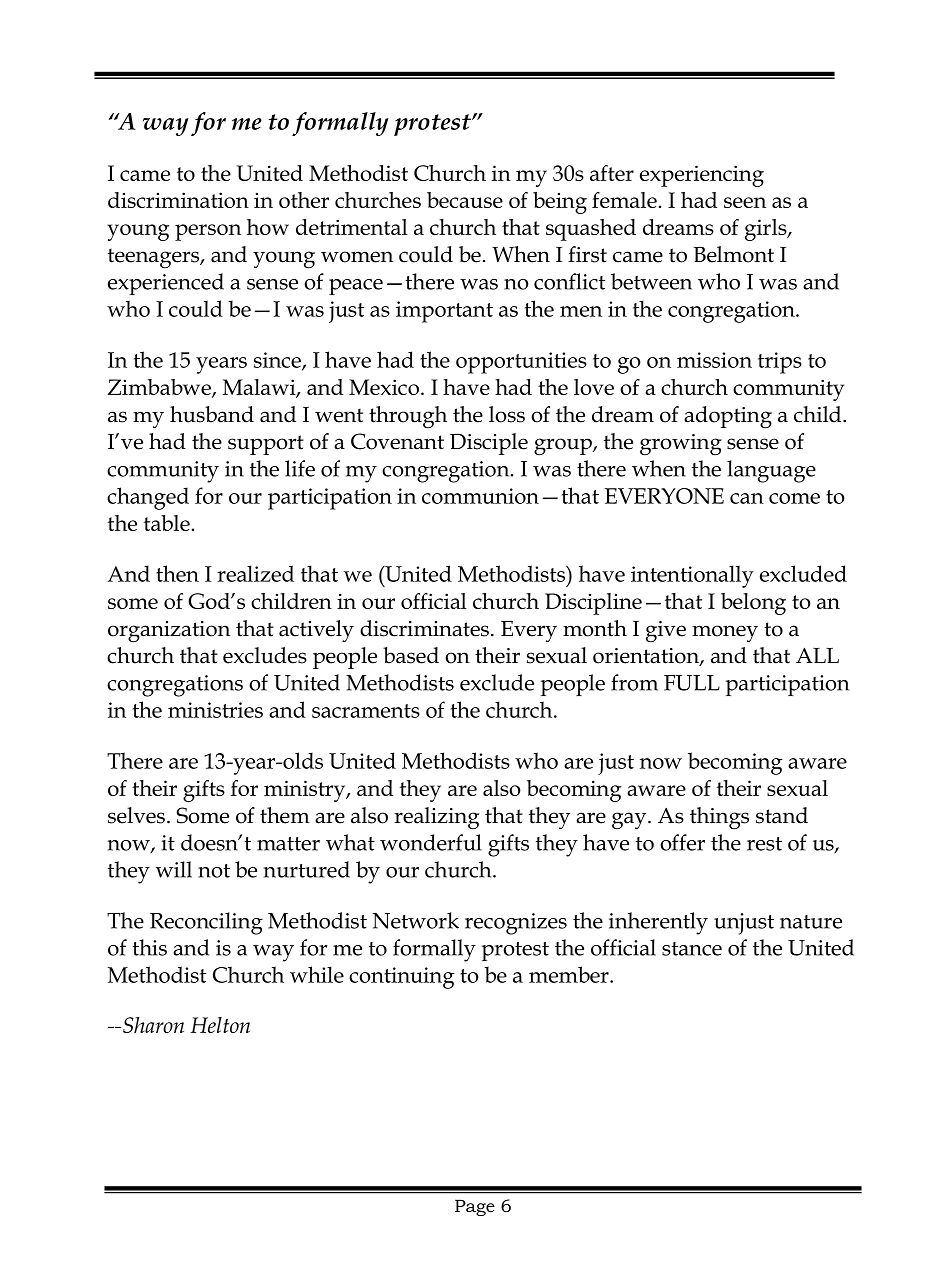 The height and width of the document is (1288, 930). I want to click on based, so click(411, 655).
